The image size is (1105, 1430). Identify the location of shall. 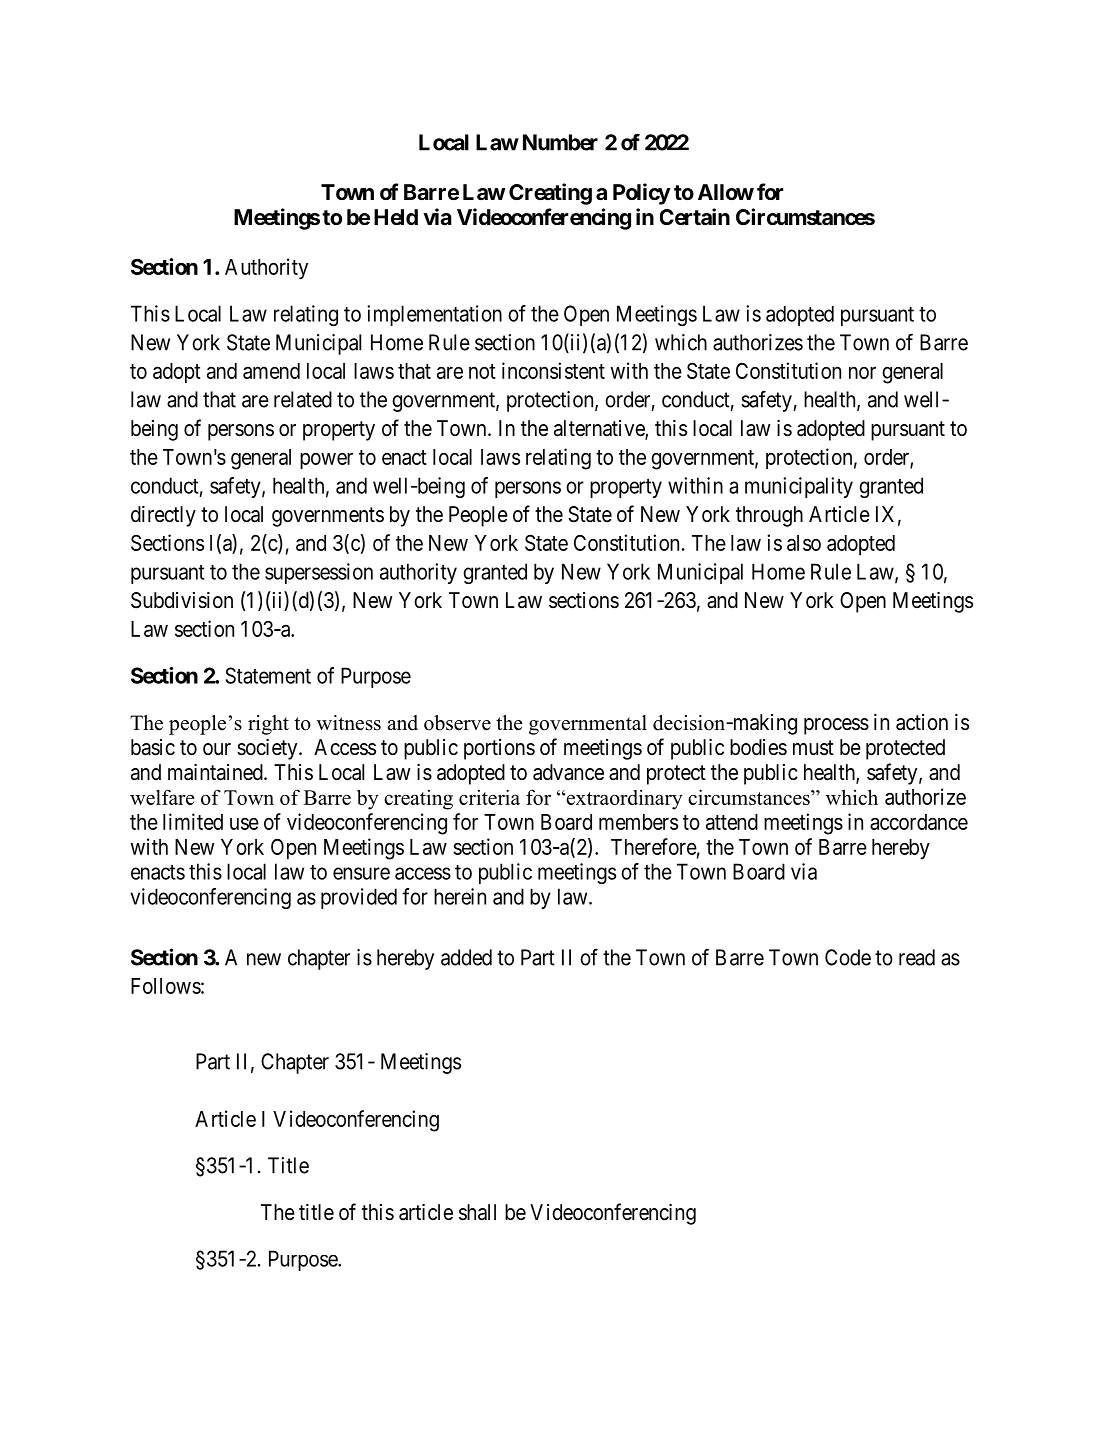
(477, 1212).
